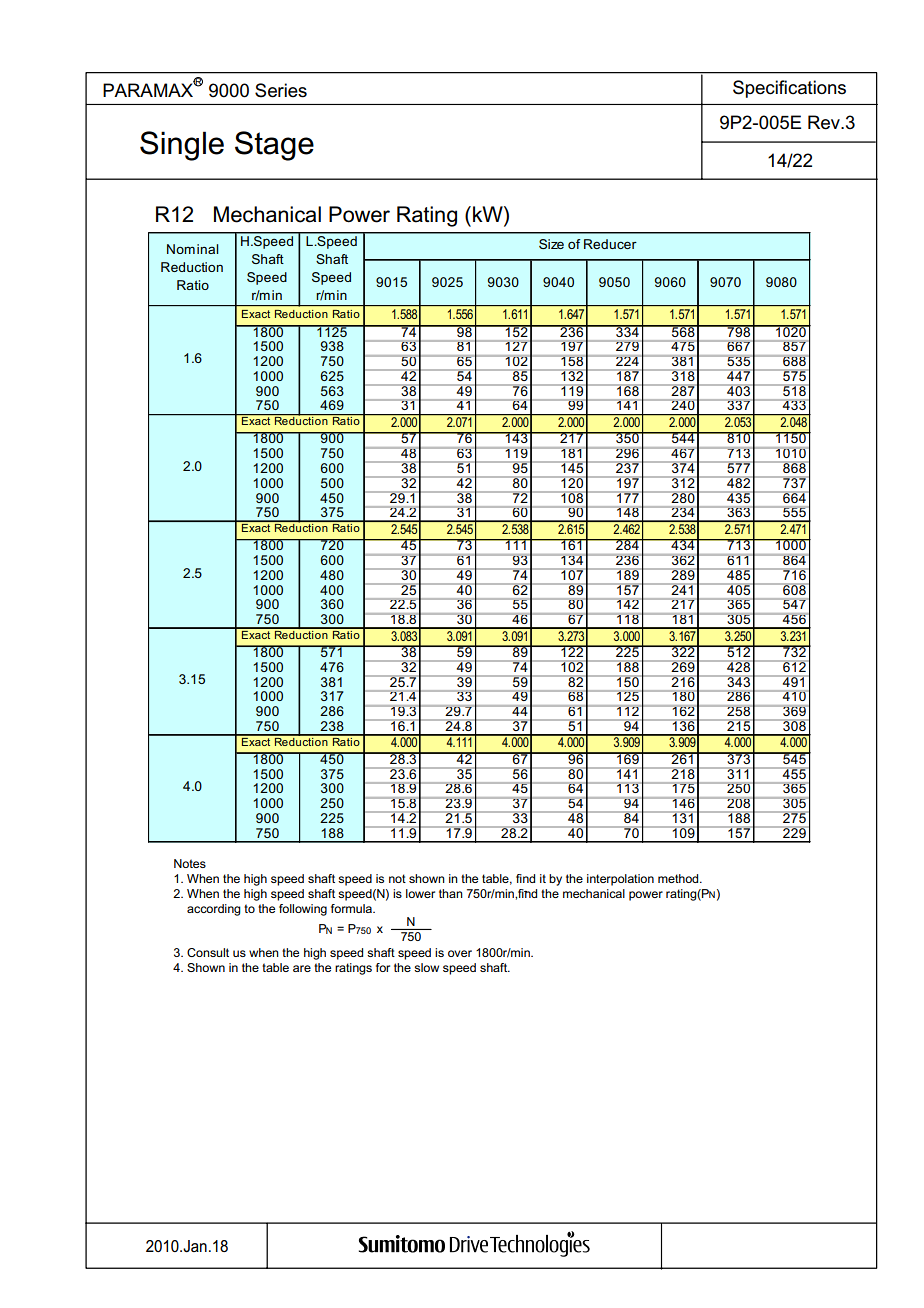  What do you see at coordinates (208, 952) in the image?
I see `Consult` at bounding box center [208, 952].
